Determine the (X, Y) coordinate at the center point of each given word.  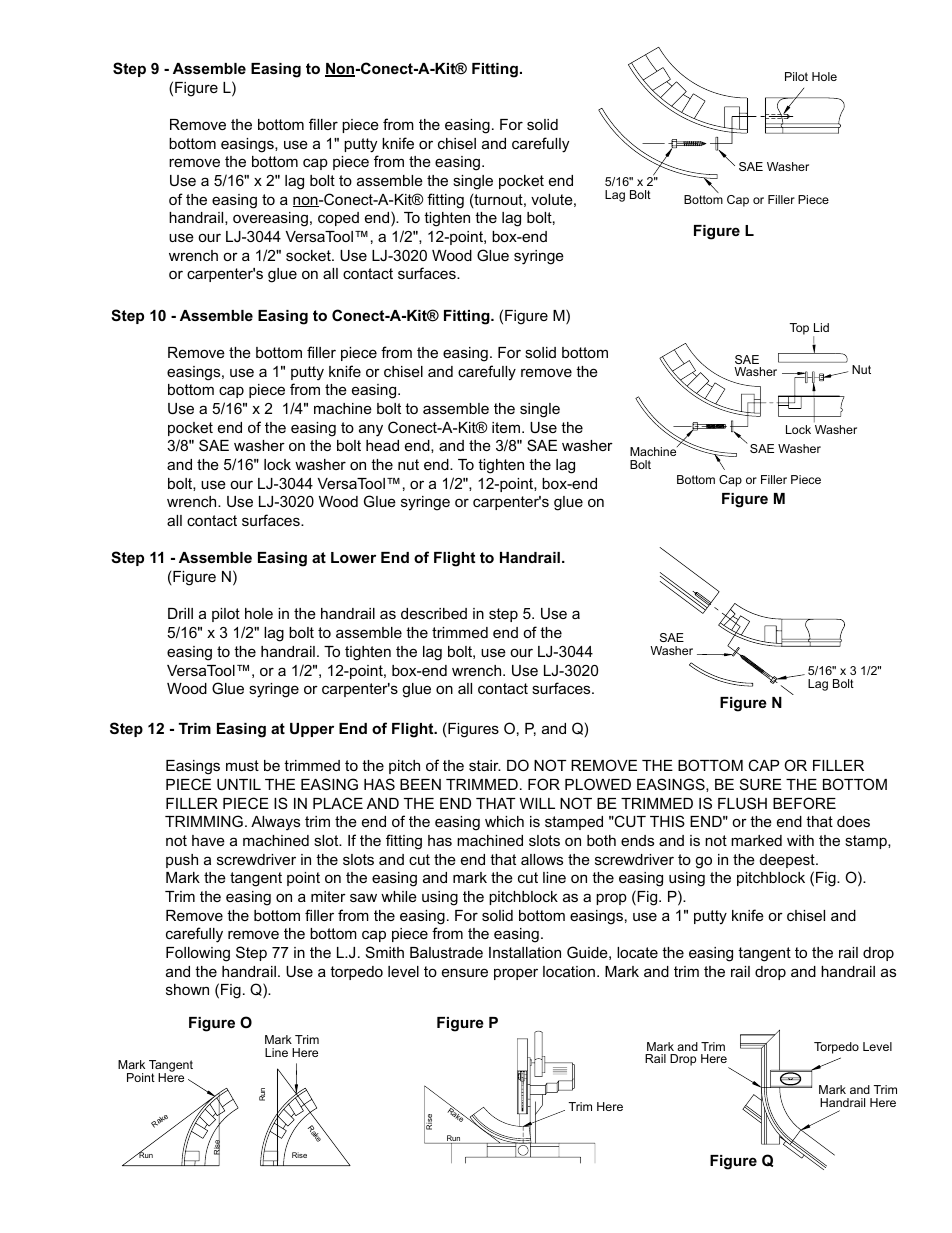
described (434, 613)
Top (799, 329)
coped (338, 219)
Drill (180, 613)
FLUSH (742, 803)
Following (198, 954)
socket (309, 255)
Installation (525, 952)
